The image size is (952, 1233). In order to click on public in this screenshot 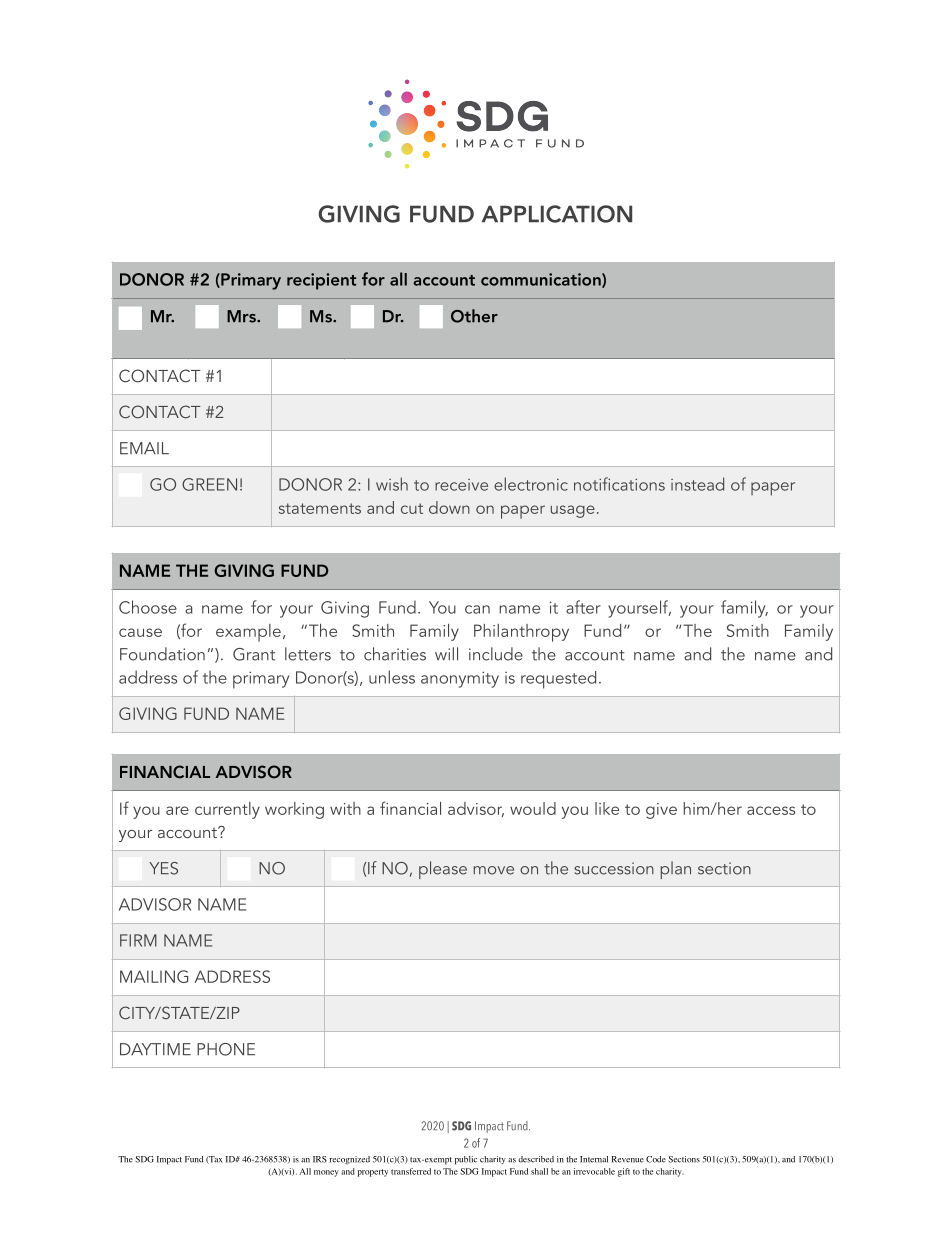, I will do `click(466, 1160)`.
